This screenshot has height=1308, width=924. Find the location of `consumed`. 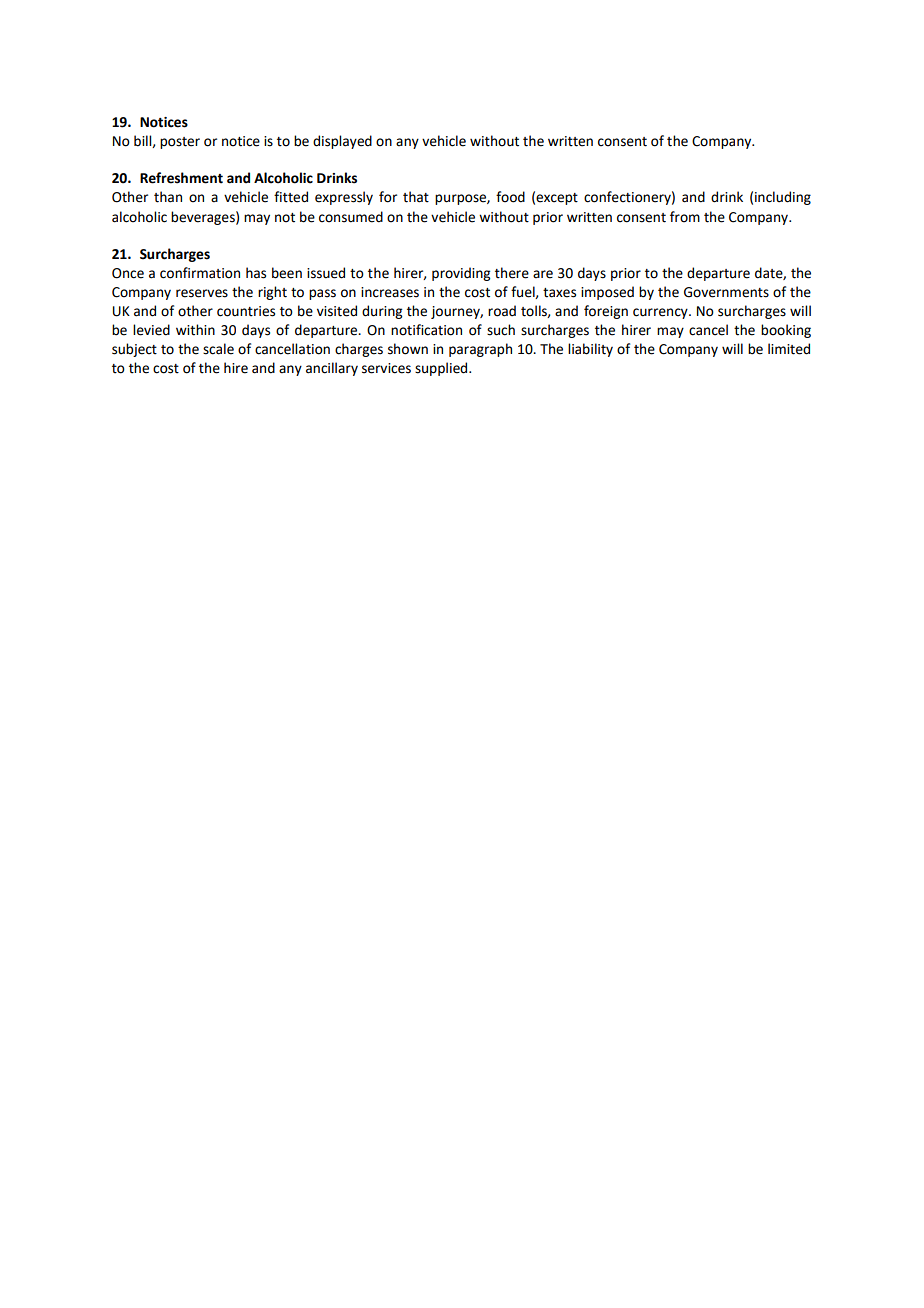

consumed is located at coordinates (351, 217).
